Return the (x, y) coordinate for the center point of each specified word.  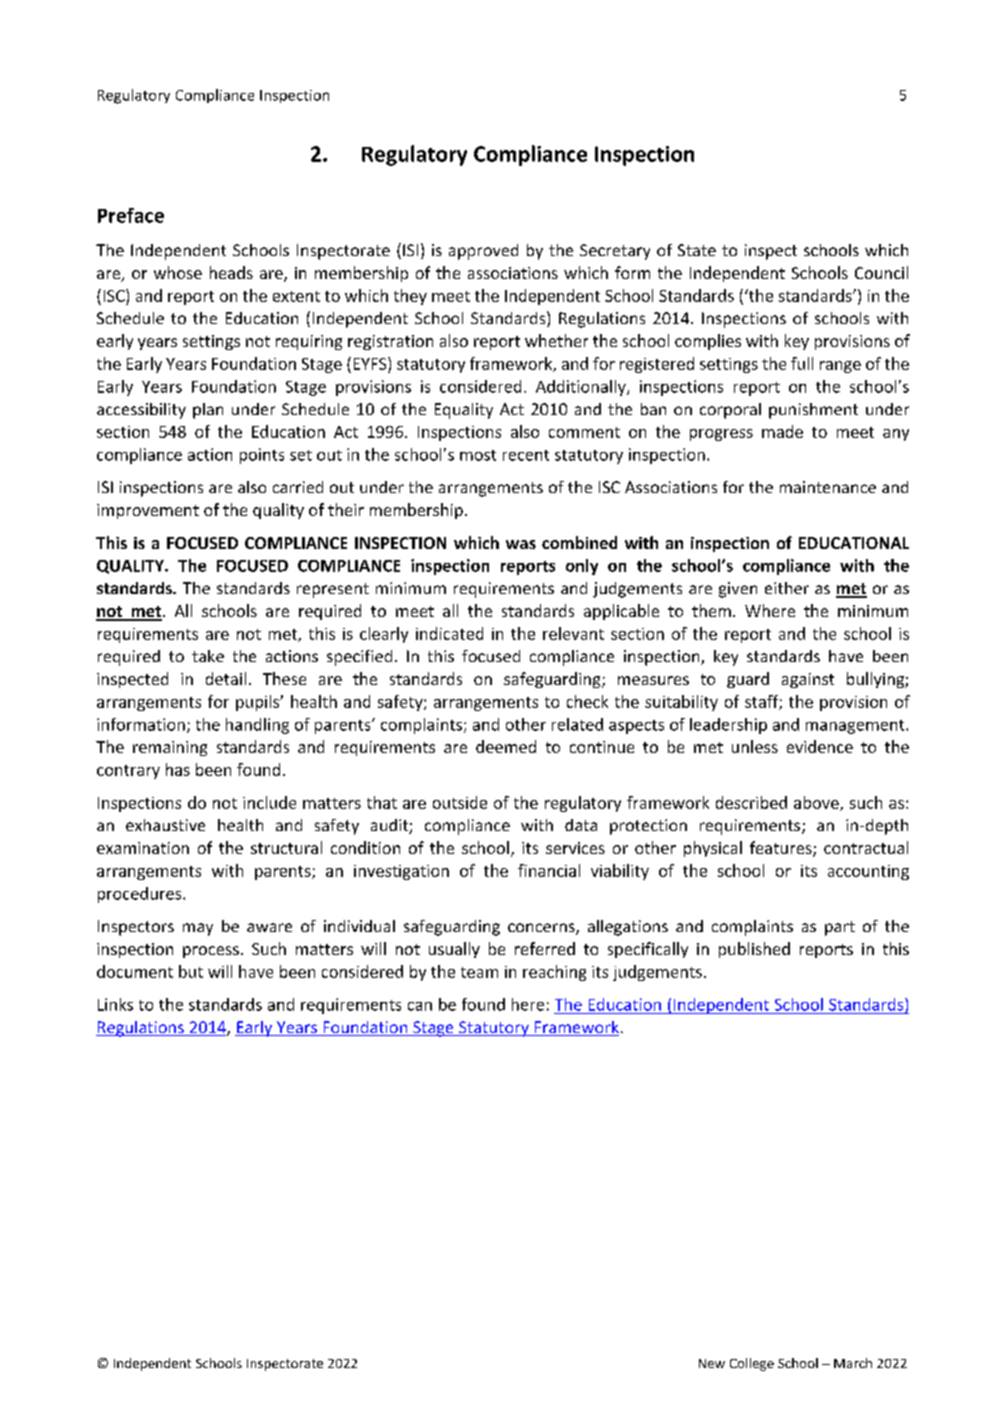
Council (881, 272)
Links (115, 1004)
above (817, 803)
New (712, 1363)
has (178, 769)
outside (460, 802)
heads (231, 272)
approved (483, 252)
